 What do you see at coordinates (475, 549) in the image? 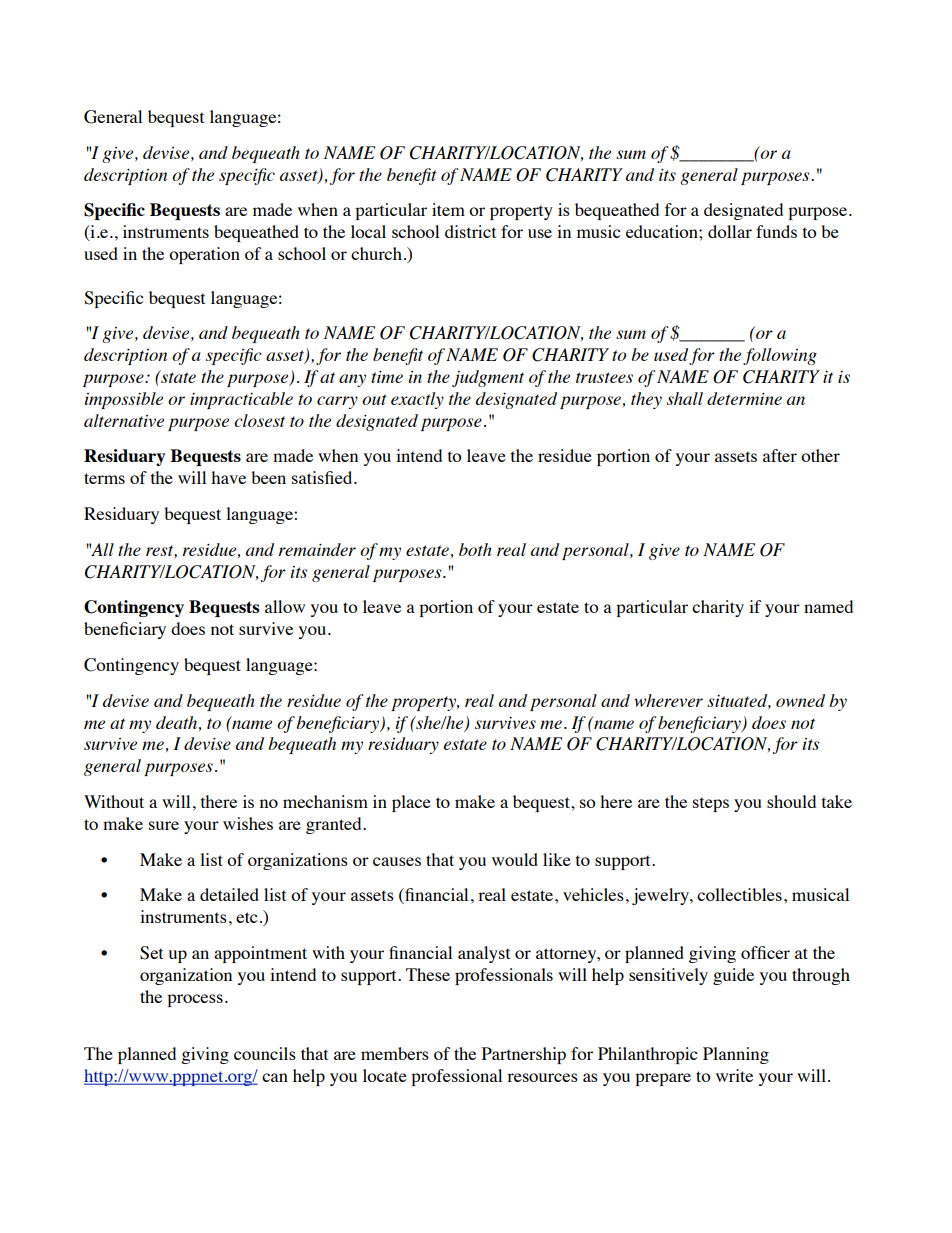
I see `both` at bounding box center [475, 549].
